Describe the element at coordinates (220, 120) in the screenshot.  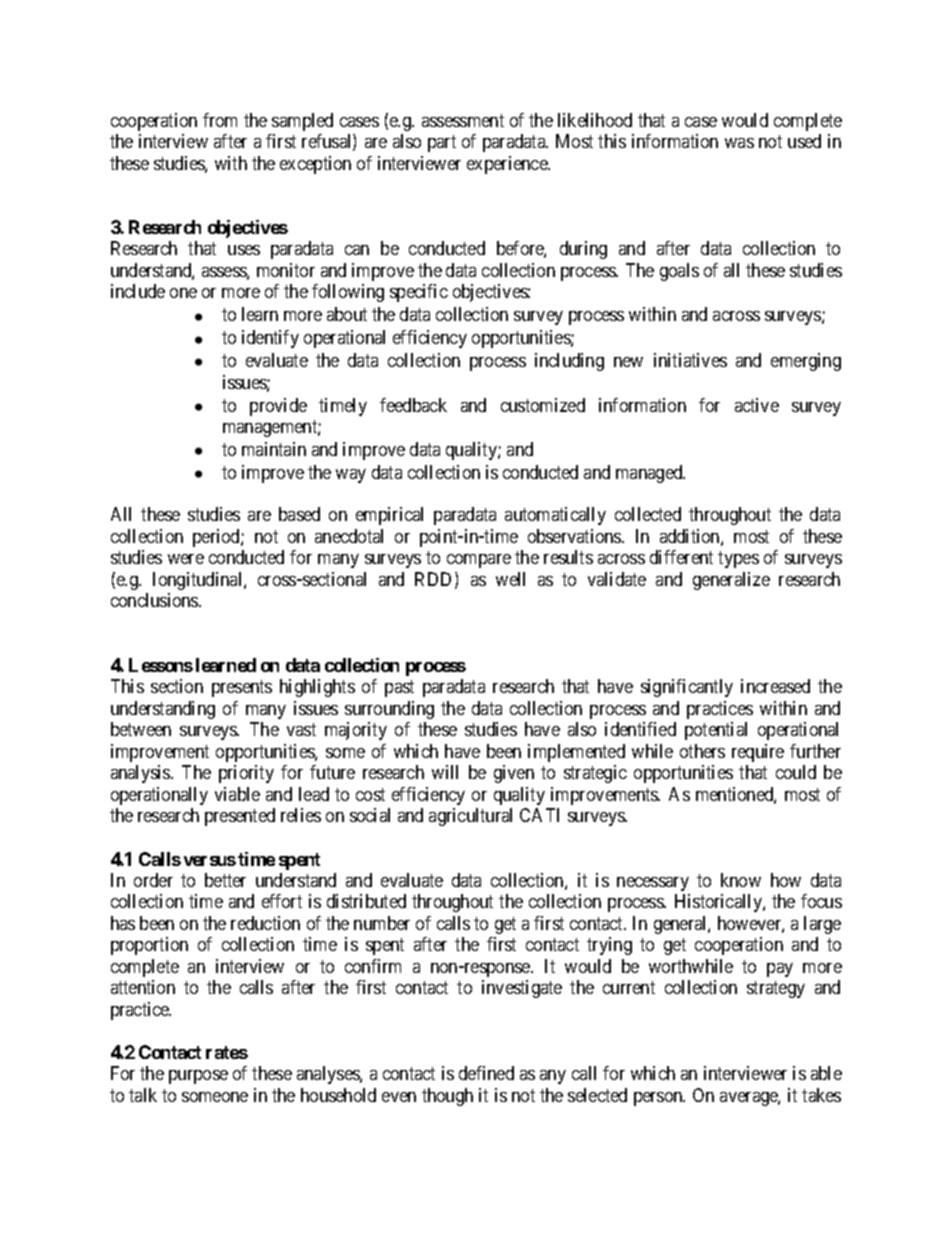
I see `from` at that location.
